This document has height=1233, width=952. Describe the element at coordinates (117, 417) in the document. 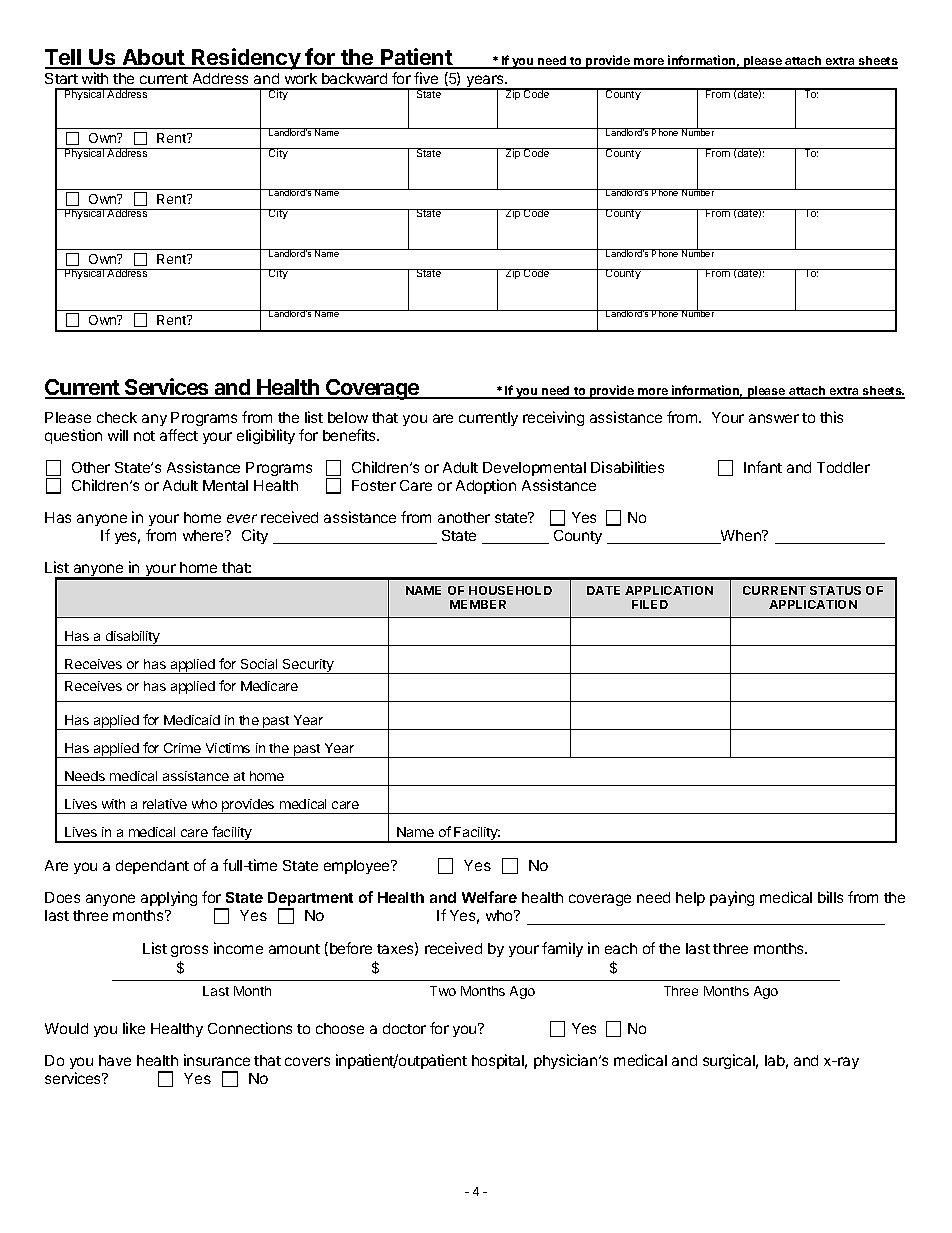

I see `check` at that location.
